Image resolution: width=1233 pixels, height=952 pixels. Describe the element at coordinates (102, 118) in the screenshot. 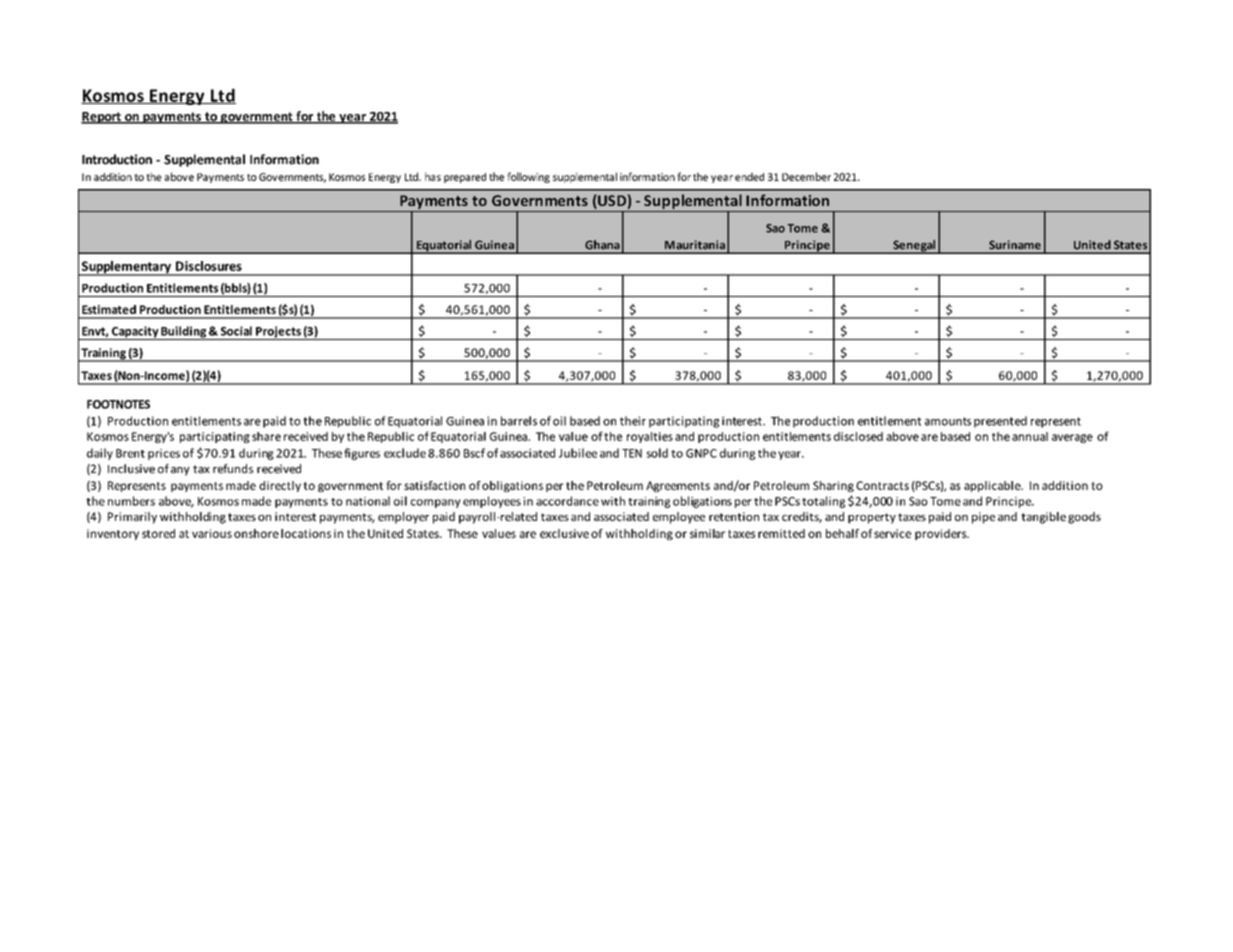

I see `Report` at that location.
